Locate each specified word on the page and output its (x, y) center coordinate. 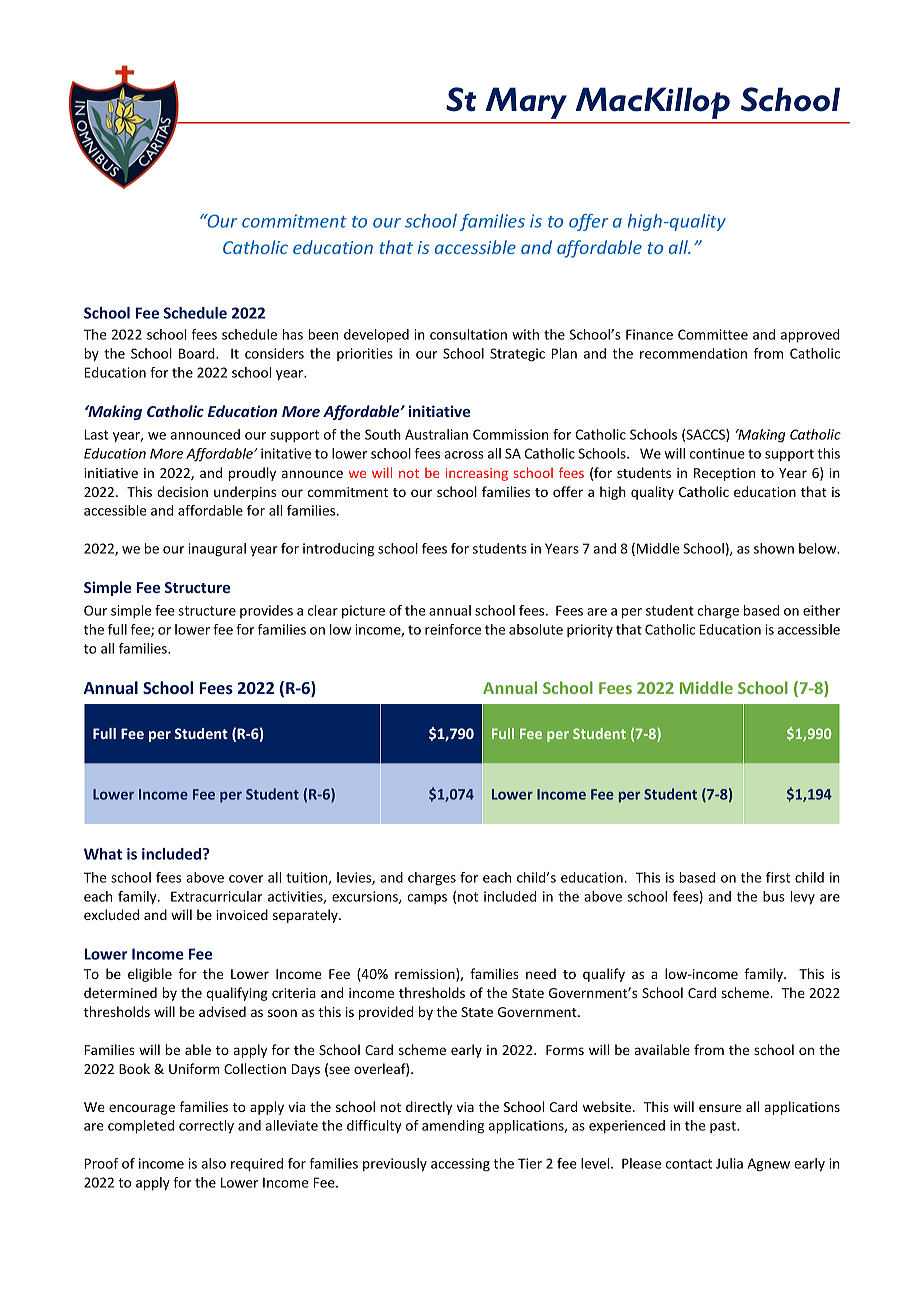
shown (774, 548)
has (293, 334)
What (103, 854)
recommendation (693, 353)
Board (198, 353)
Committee (713, 334)
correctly (206, 1127)
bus (774, 896)
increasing (477, 474)
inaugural (217, 550)
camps (427, 899)
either (821, 610)
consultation (468, 334)
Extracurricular (216, 896)
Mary (526, 103)
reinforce (453, 629)
